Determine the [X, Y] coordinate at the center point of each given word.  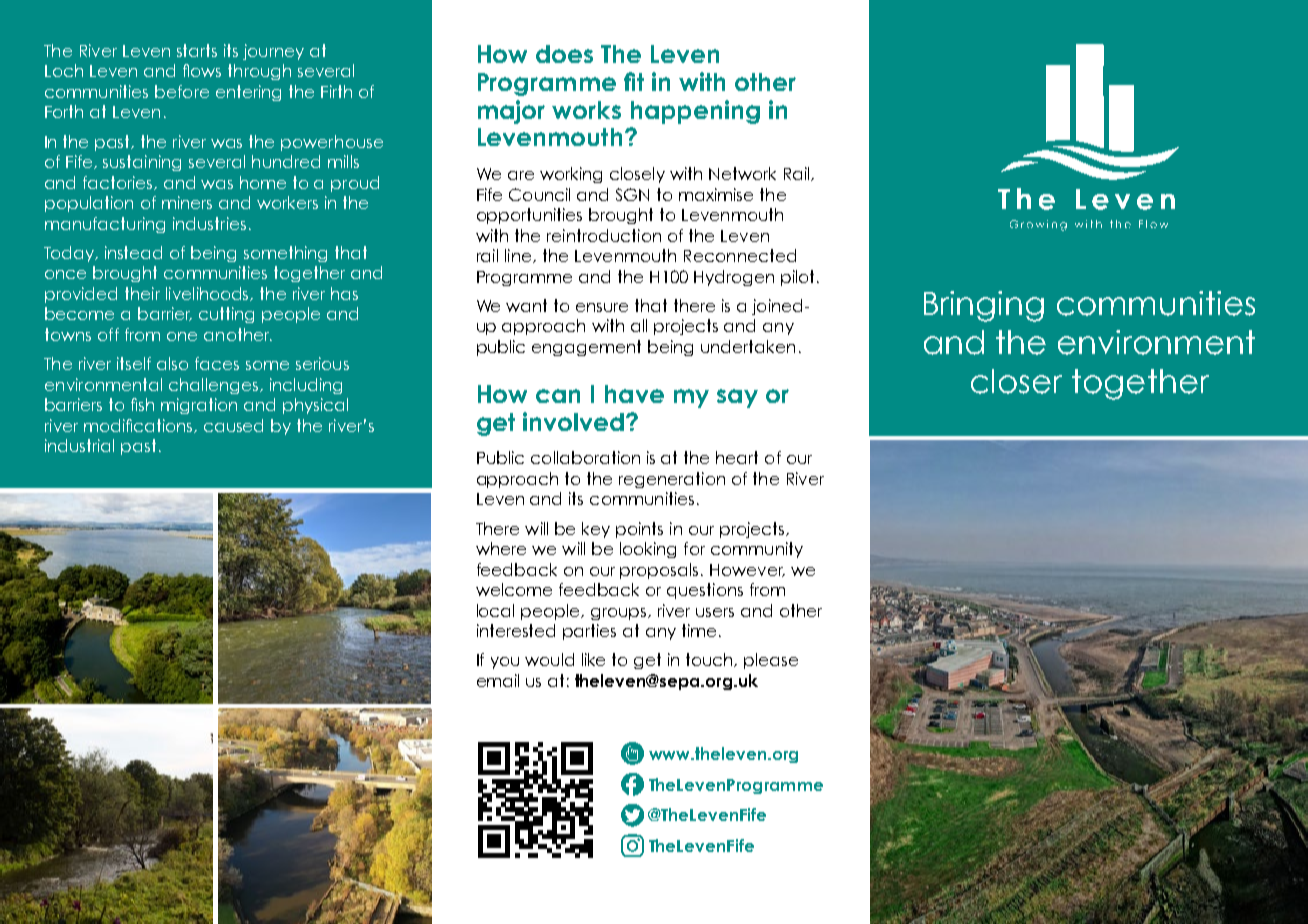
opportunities [529, 216]
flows [202, 70]
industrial [79, 445]
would [549, 659]
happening [695, 112]
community [757, 550]
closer [1016, 381]
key [596, 530]
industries [209, 223]
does [564, 54]
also [172, 363]
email [498, 680]
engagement [586, 348]
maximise [716, 194]
